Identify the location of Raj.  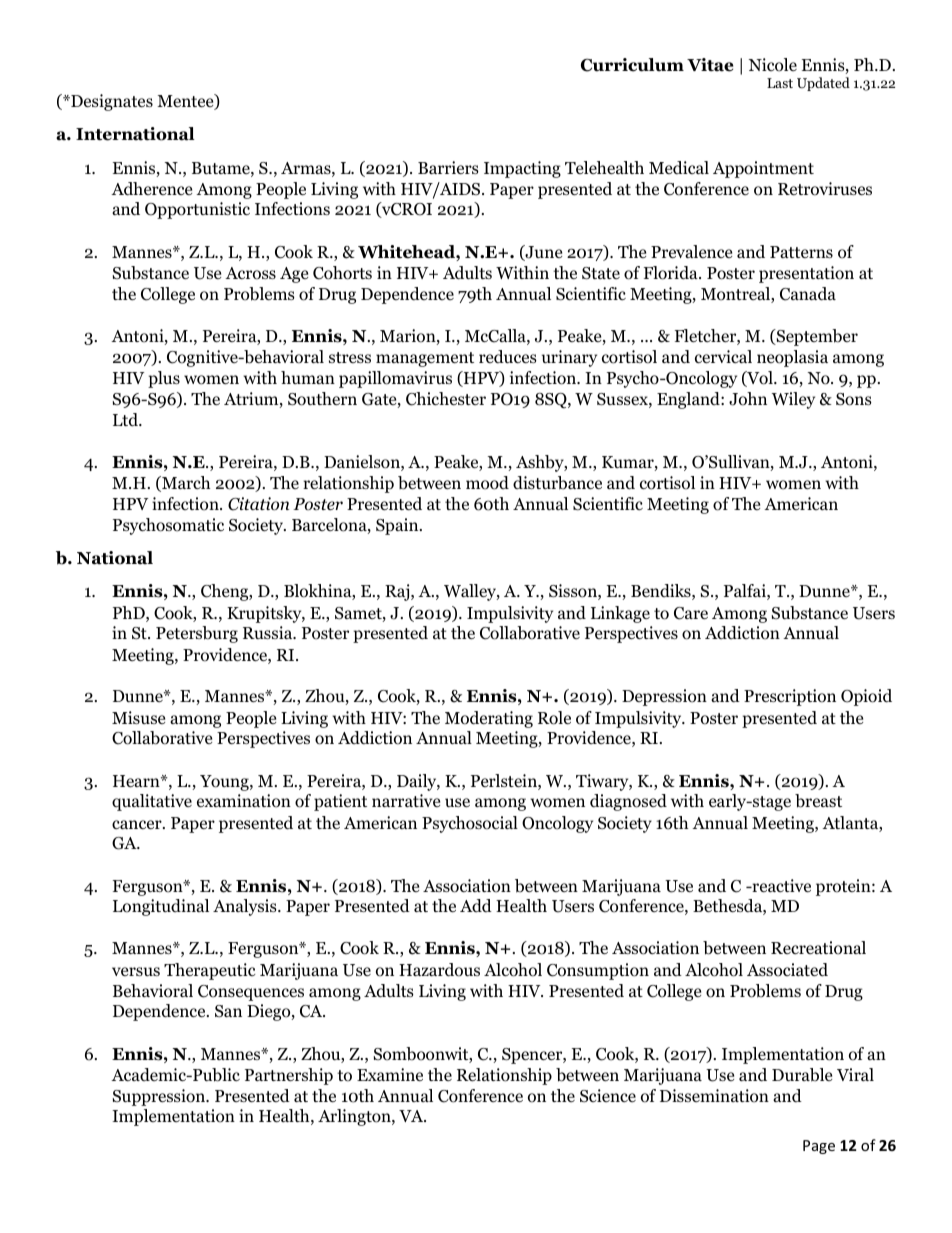
(398, 592).
